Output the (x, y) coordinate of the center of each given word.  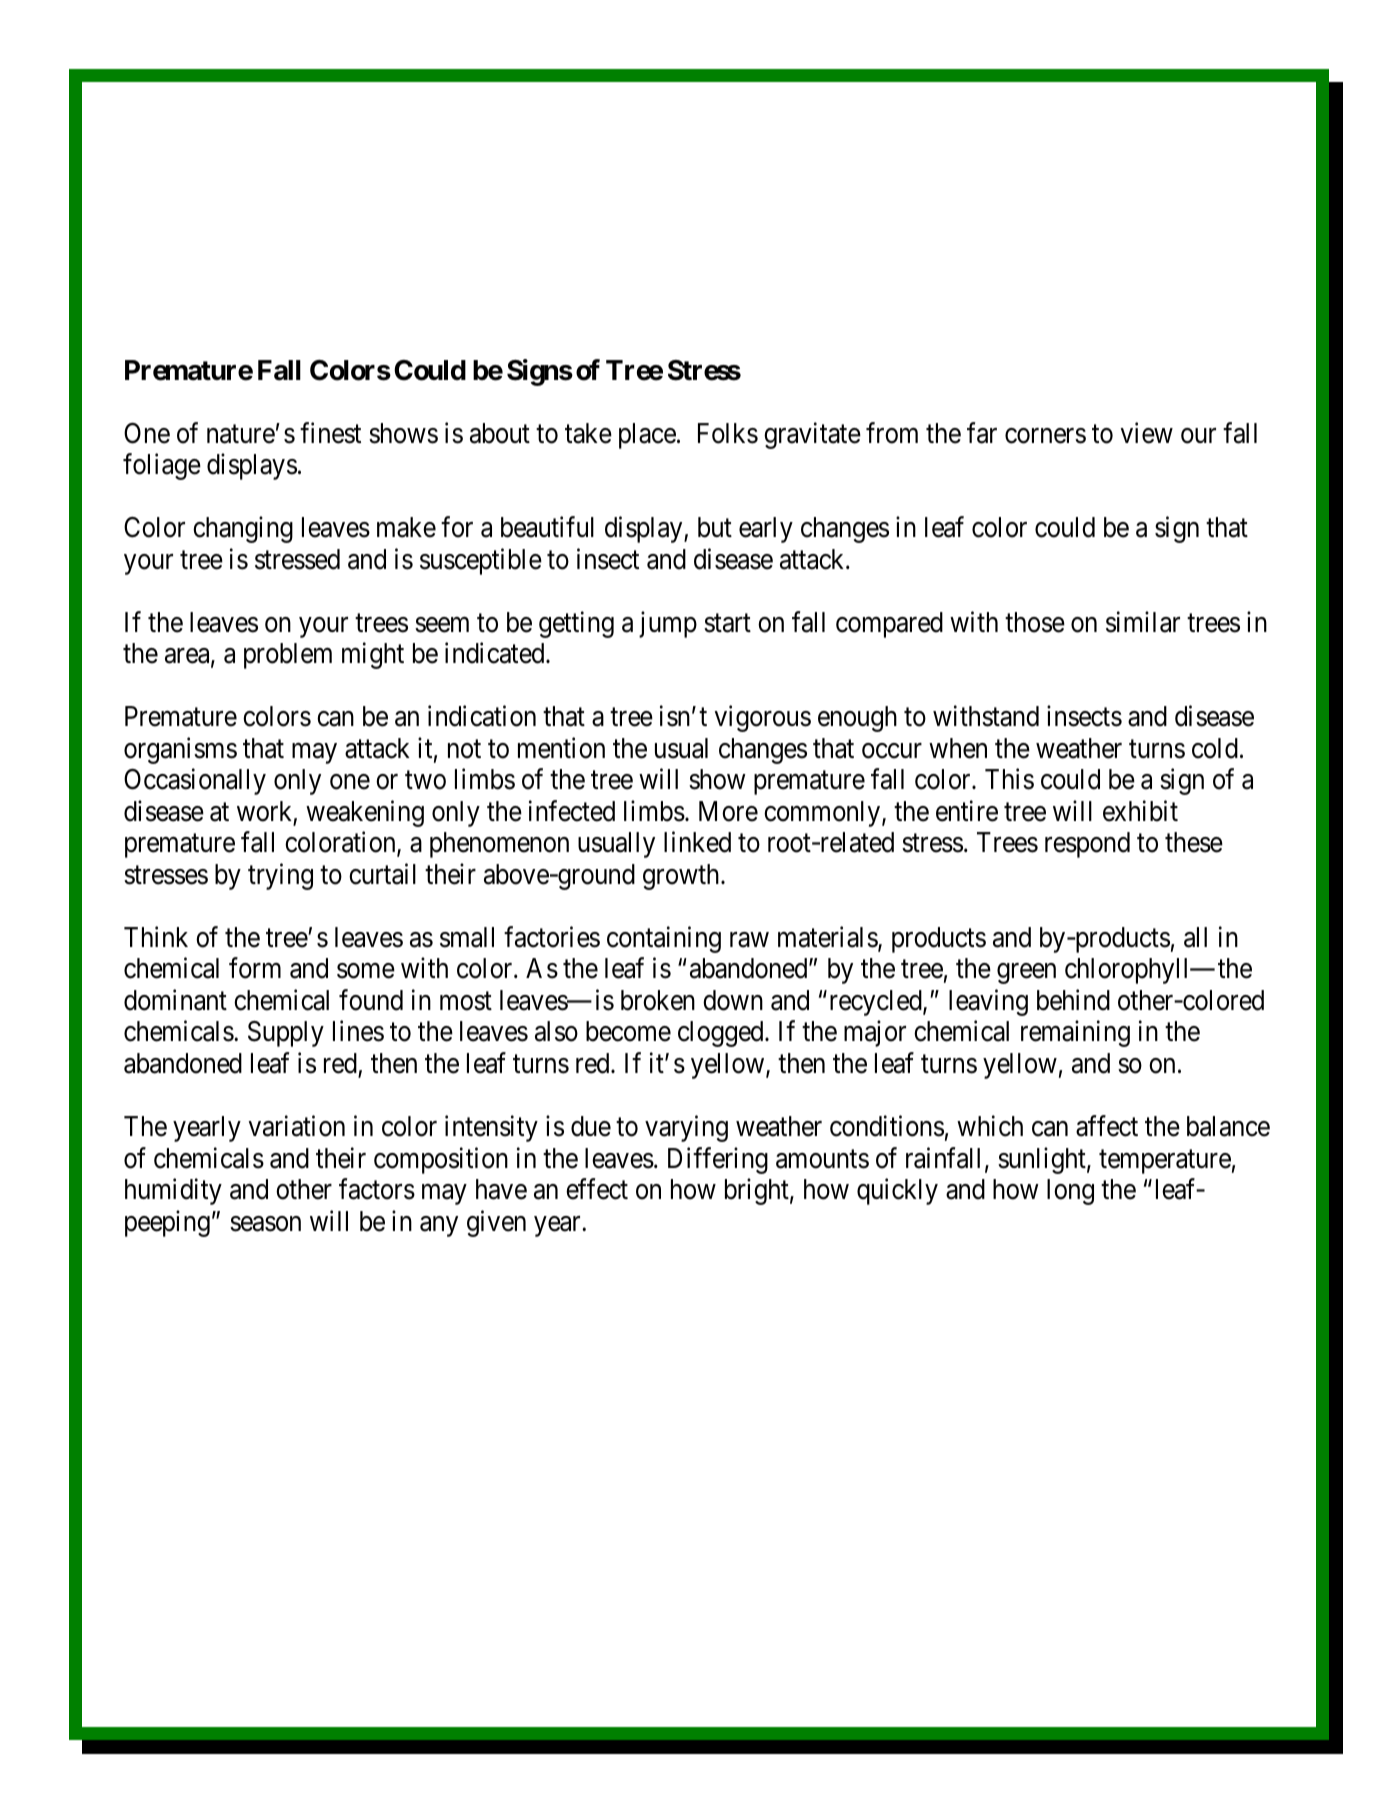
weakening (365, 813)
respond (1087, 845)
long (1070, 1192)
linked (697, 842)
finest (330, 433)
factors (377, 1189)
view (1147, 433)
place (647, 436)
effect (597, 1189)
